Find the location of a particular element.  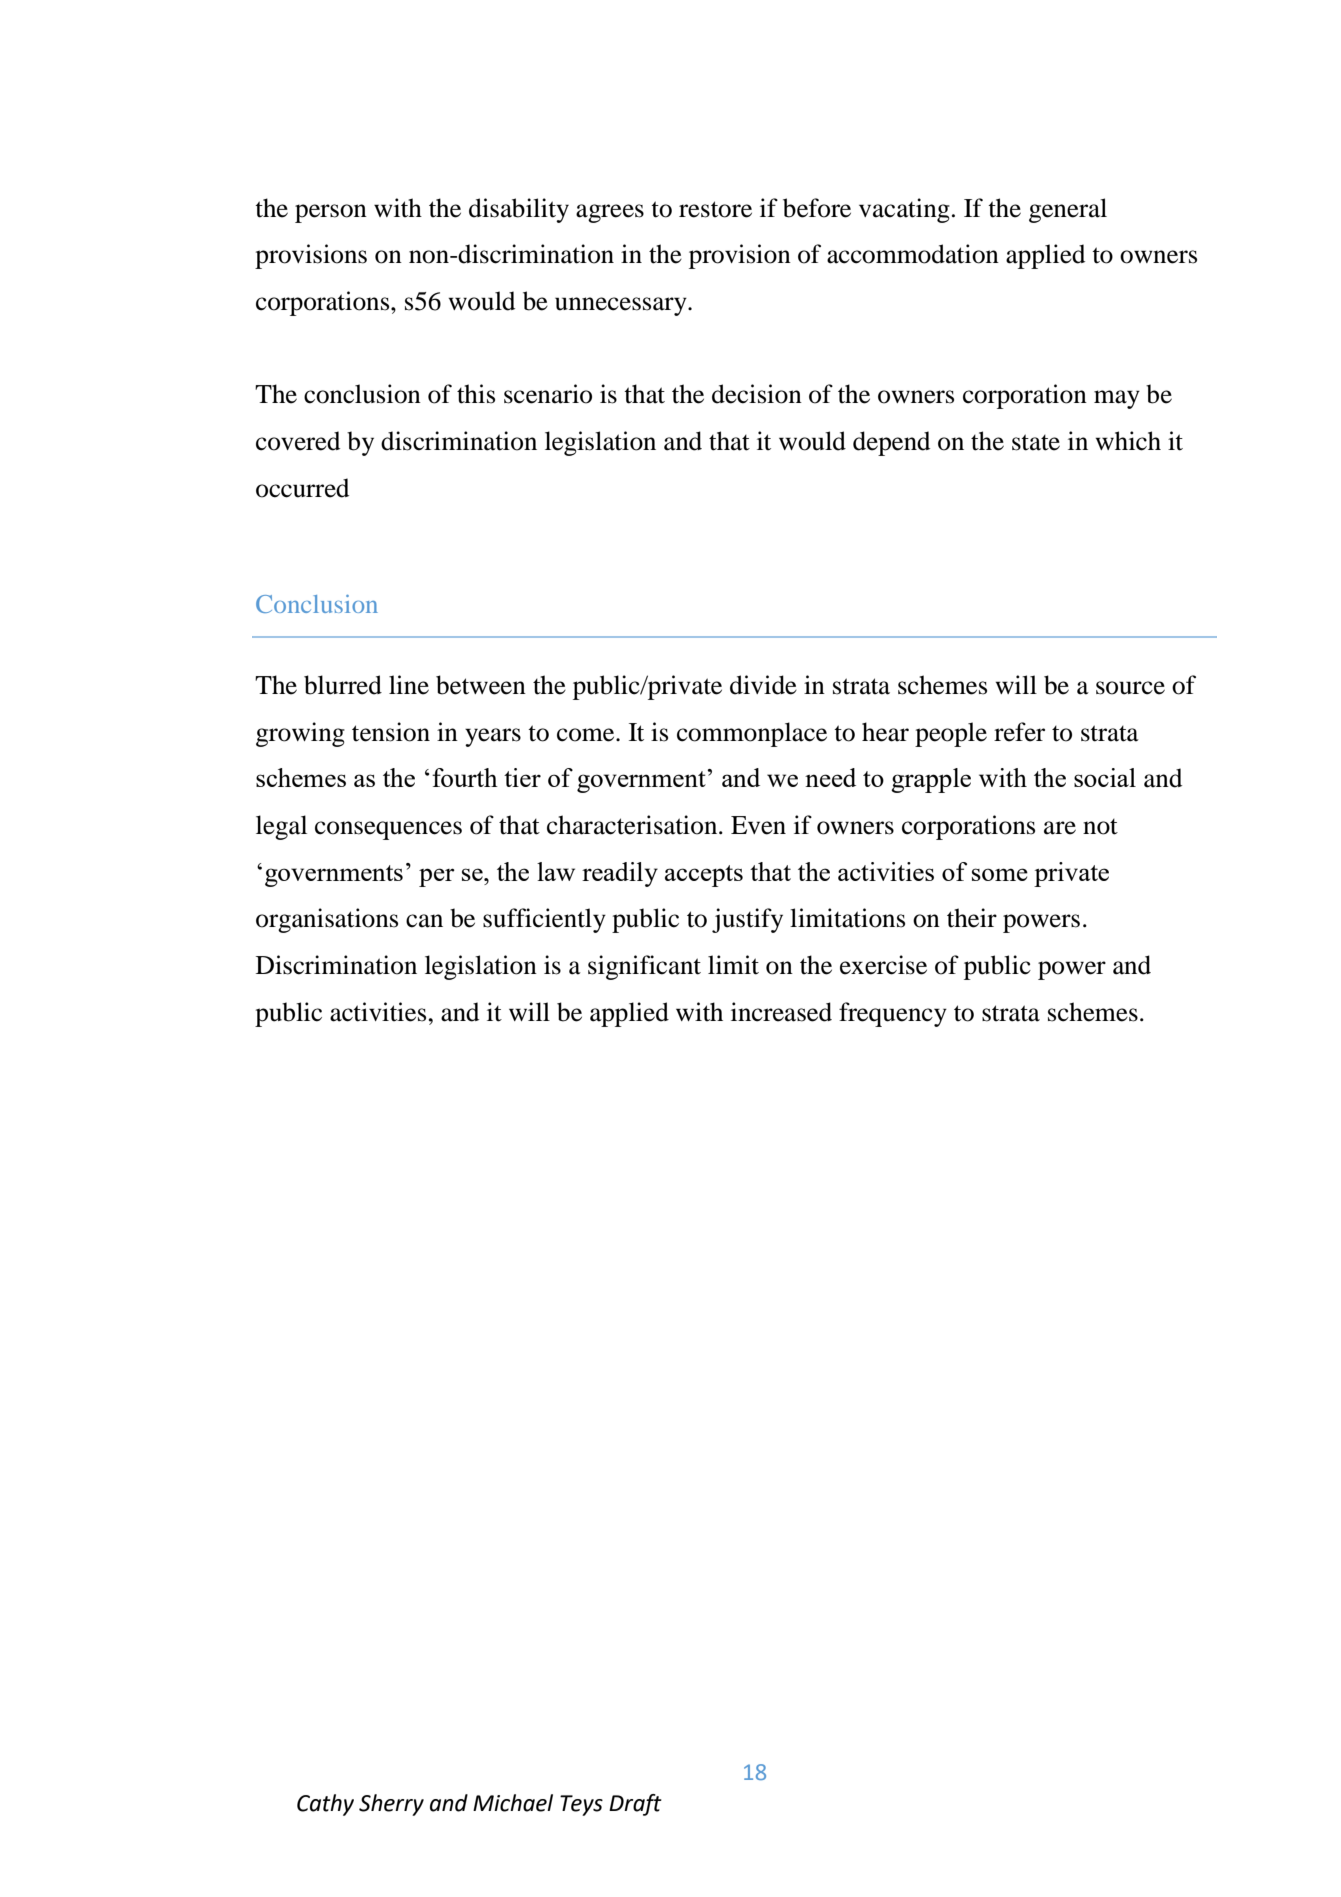

Teys is located at coordinates (581, 1805).
